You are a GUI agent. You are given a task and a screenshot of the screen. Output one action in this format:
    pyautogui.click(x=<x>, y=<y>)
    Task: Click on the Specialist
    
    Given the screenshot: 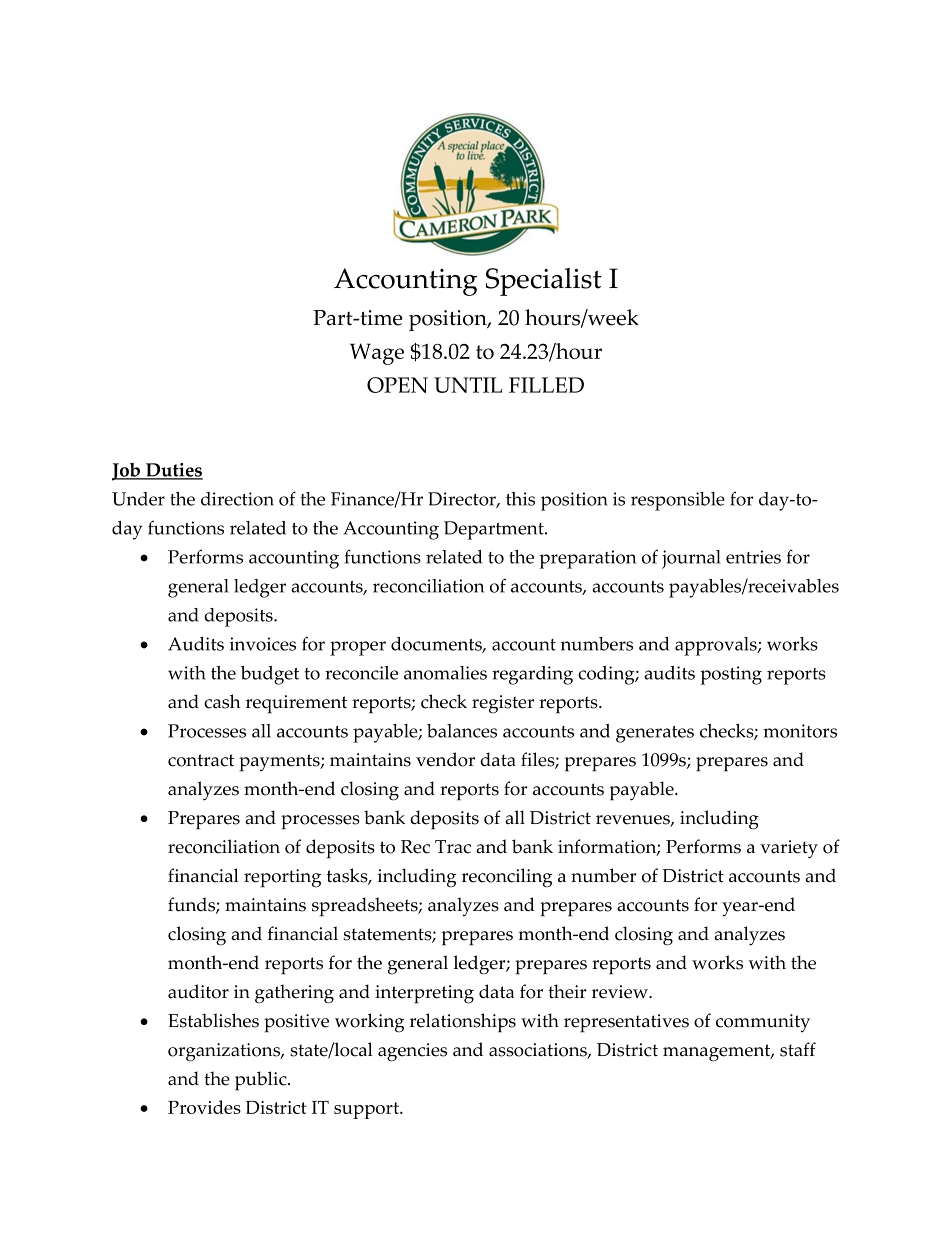 What is the action you would take?
    pyautogui.click(x=544, y=282)
